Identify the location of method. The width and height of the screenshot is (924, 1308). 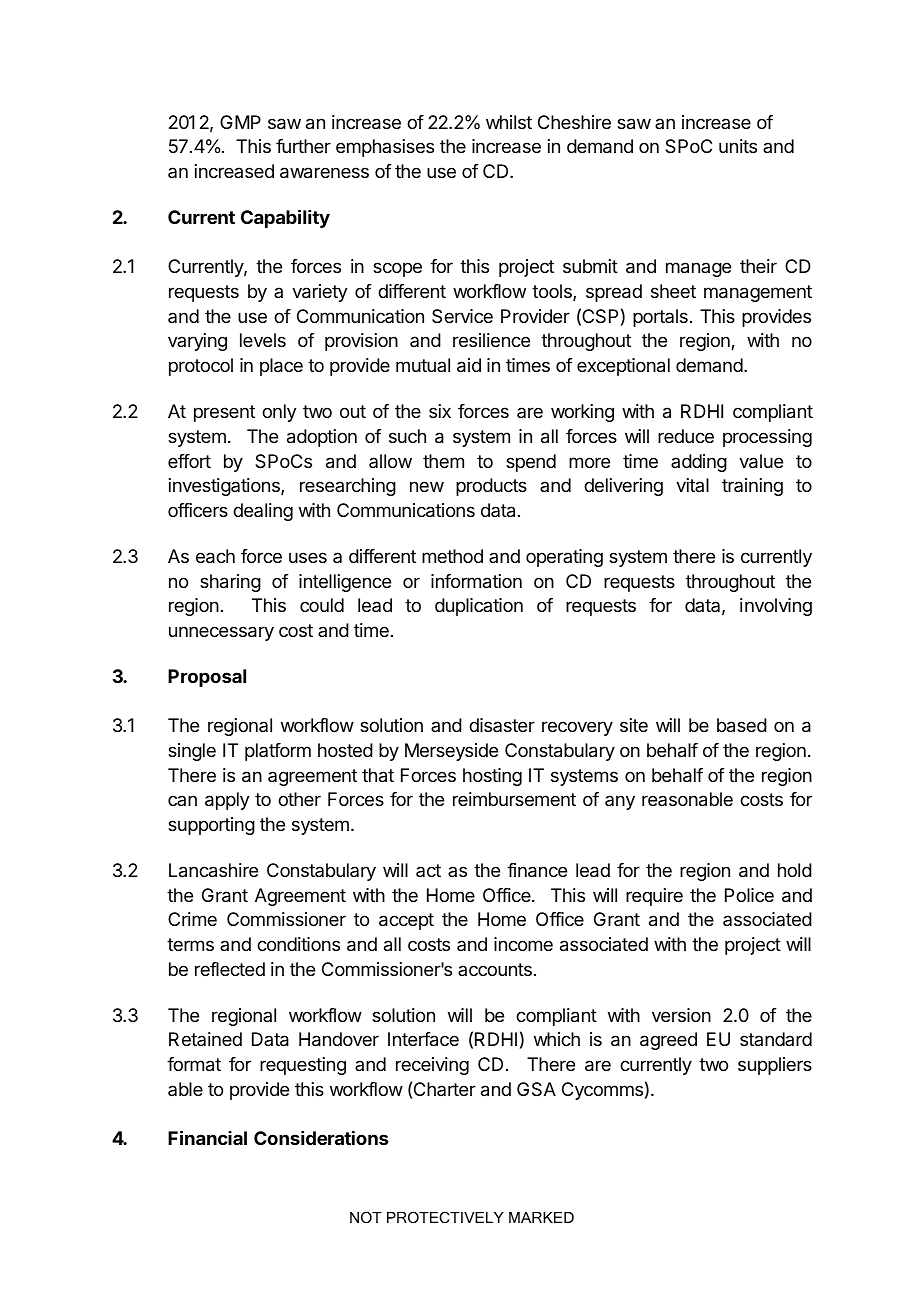
(452, 556).
